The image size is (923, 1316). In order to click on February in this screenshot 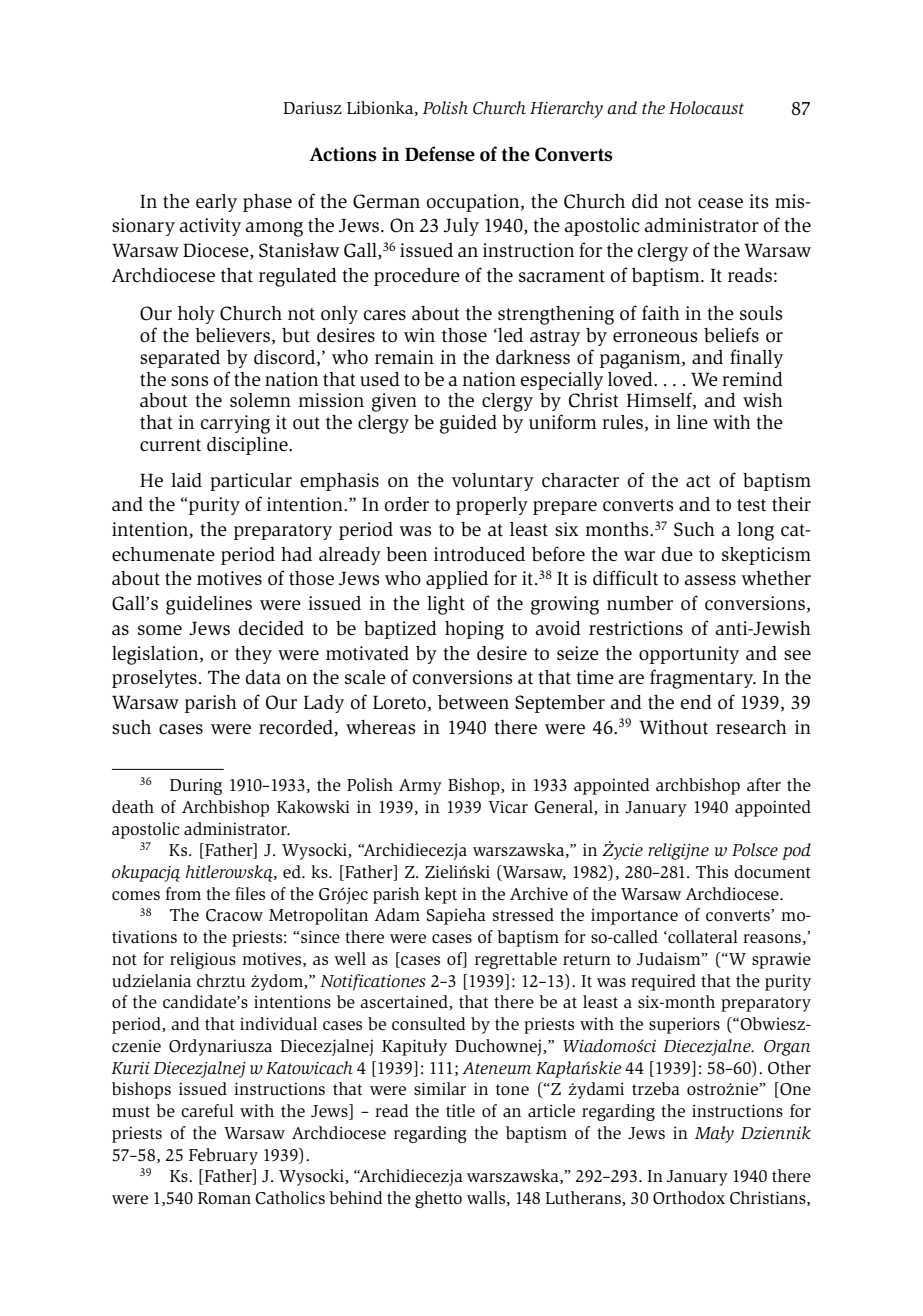, I will do `click(223, 1156)`.
